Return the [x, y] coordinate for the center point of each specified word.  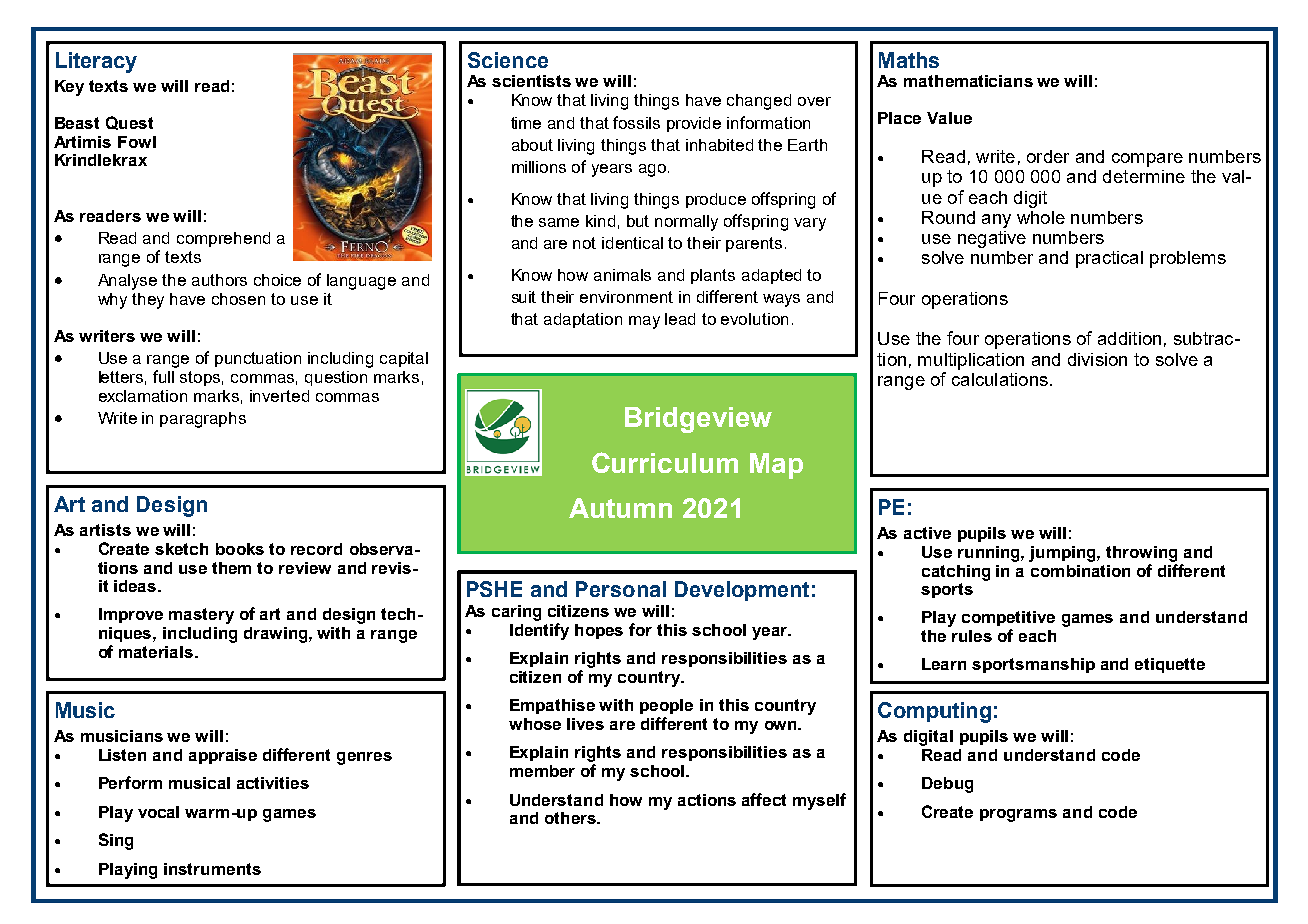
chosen [238, 299]
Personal [621, 589]
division [1097, 359]
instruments [212, 869]
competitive [1008, 618]
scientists [531, 81]
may [644, 322]
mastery [201, 616]
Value [949, 118]
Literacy [96, 62]
